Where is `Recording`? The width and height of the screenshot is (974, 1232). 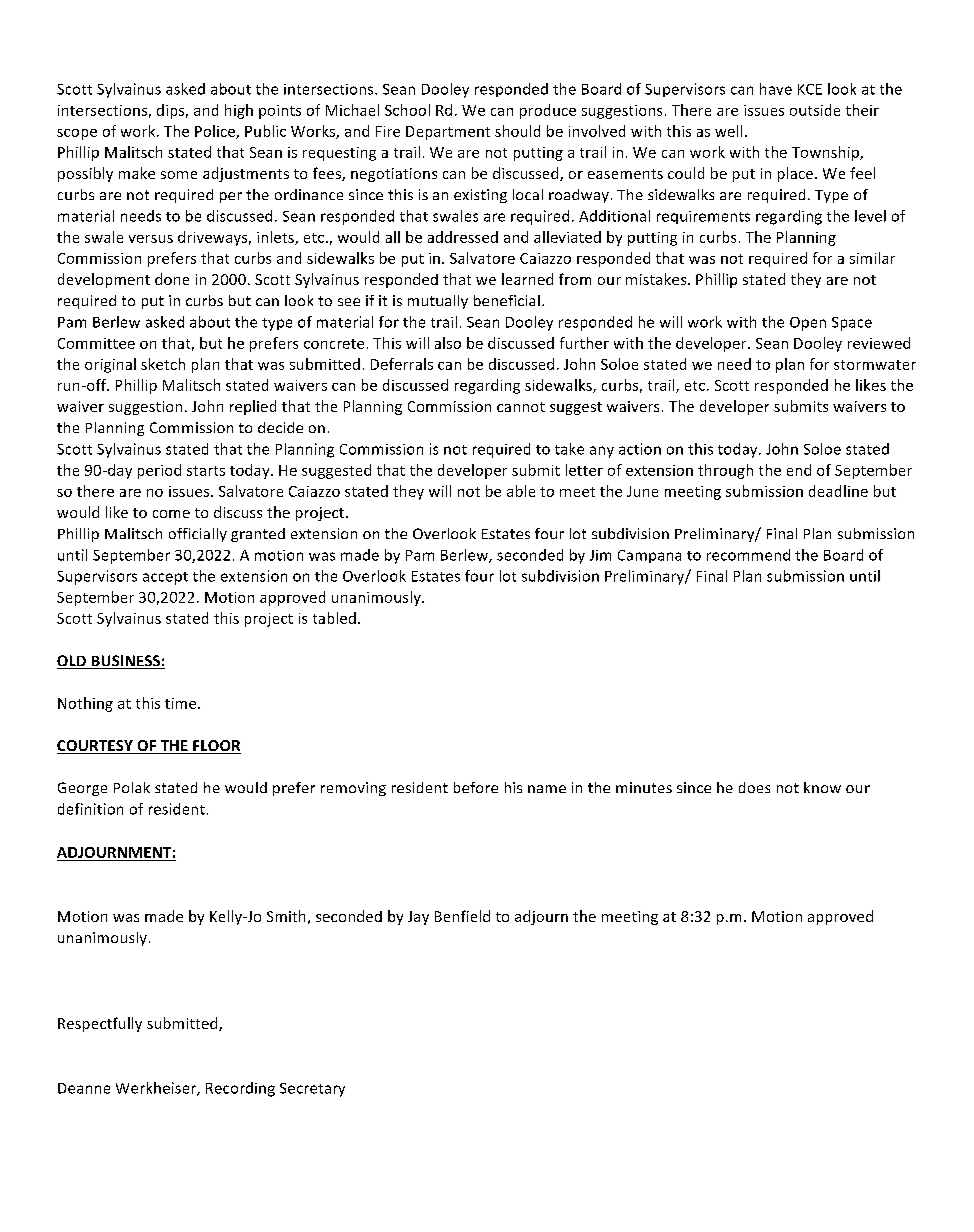 Recording is located at coordinates (240, 1089).
